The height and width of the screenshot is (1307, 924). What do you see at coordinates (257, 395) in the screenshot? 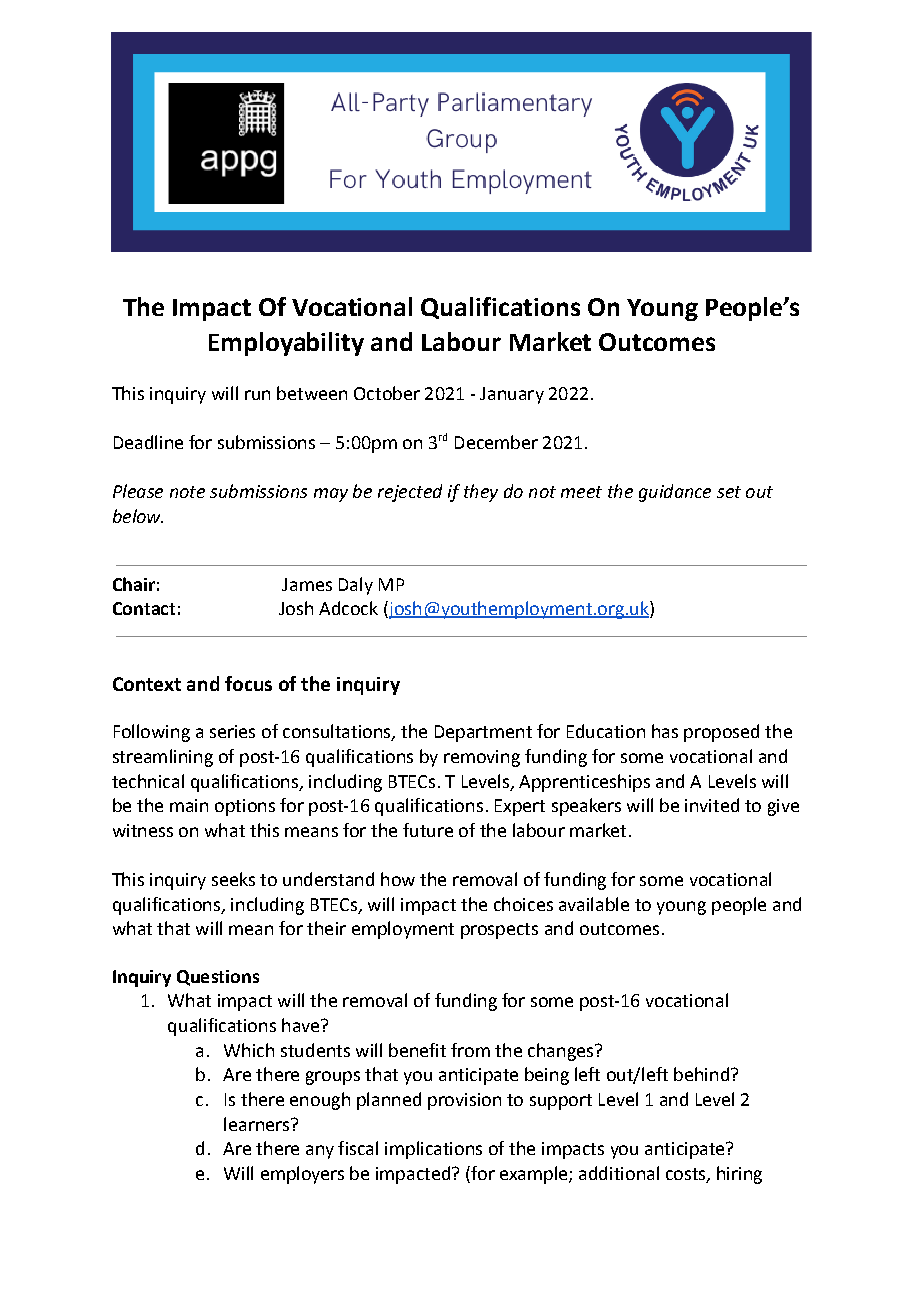
I see `run` at bounding box center [257, 395].
